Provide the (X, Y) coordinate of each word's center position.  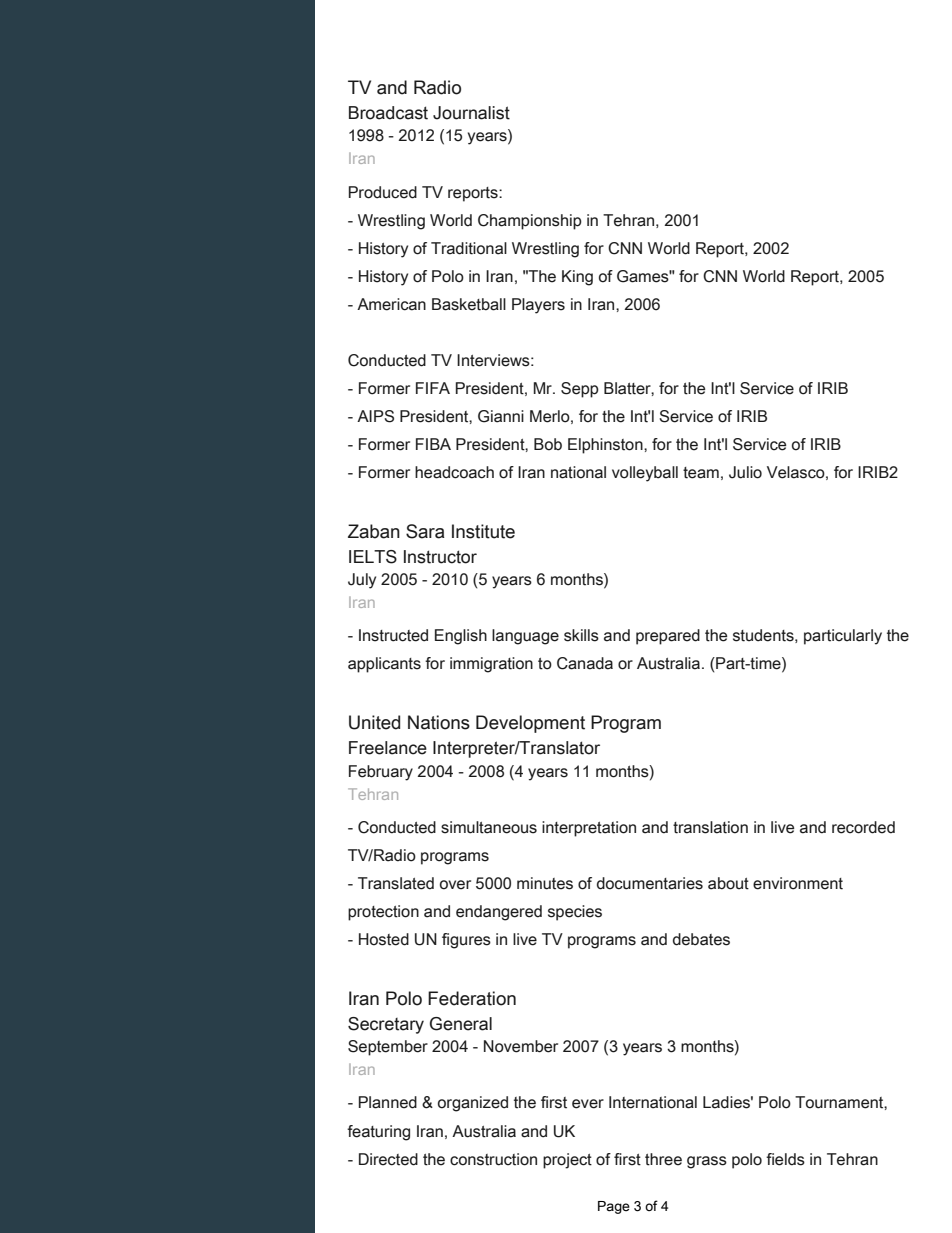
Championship (530, 222)
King (577, 278)
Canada (585, 663)
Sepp (580, 390)
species (575, 913)
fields (785, 1159)
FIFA (433, 388)
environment (798, 883)
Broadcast (388, 113)
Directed (388, 1159)
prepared (668, 637)
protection (383, 913)
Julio (745, 472)
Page (614, 1207)
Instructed (393, 635)
